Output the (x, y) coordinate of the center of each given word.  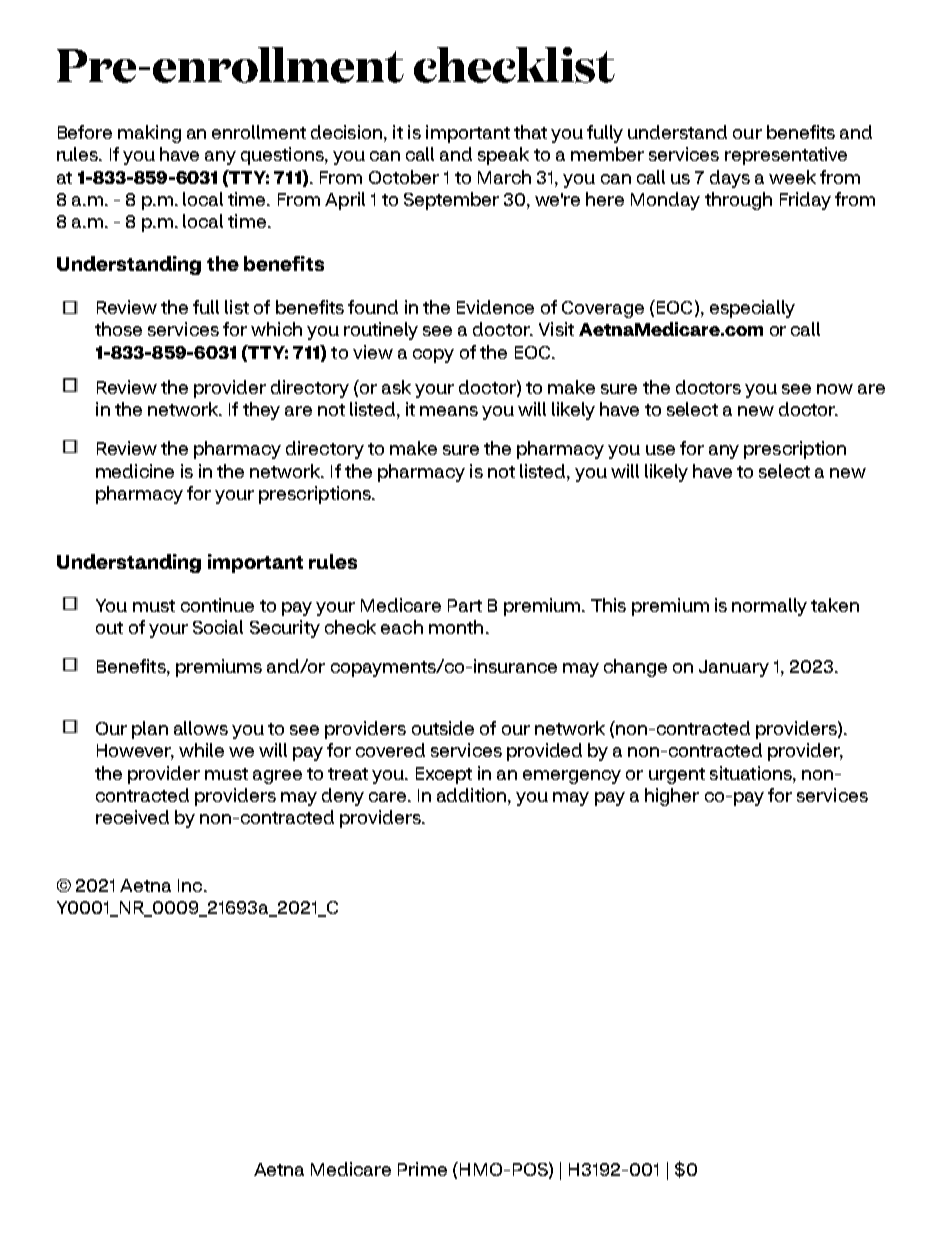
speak (503, 156)
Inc (191, 885)
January (734, 668)
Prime (422, 1169)
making (149, 134)
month (456, 627)
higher (672, 797)
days (730, 179)
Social (218, 627)
